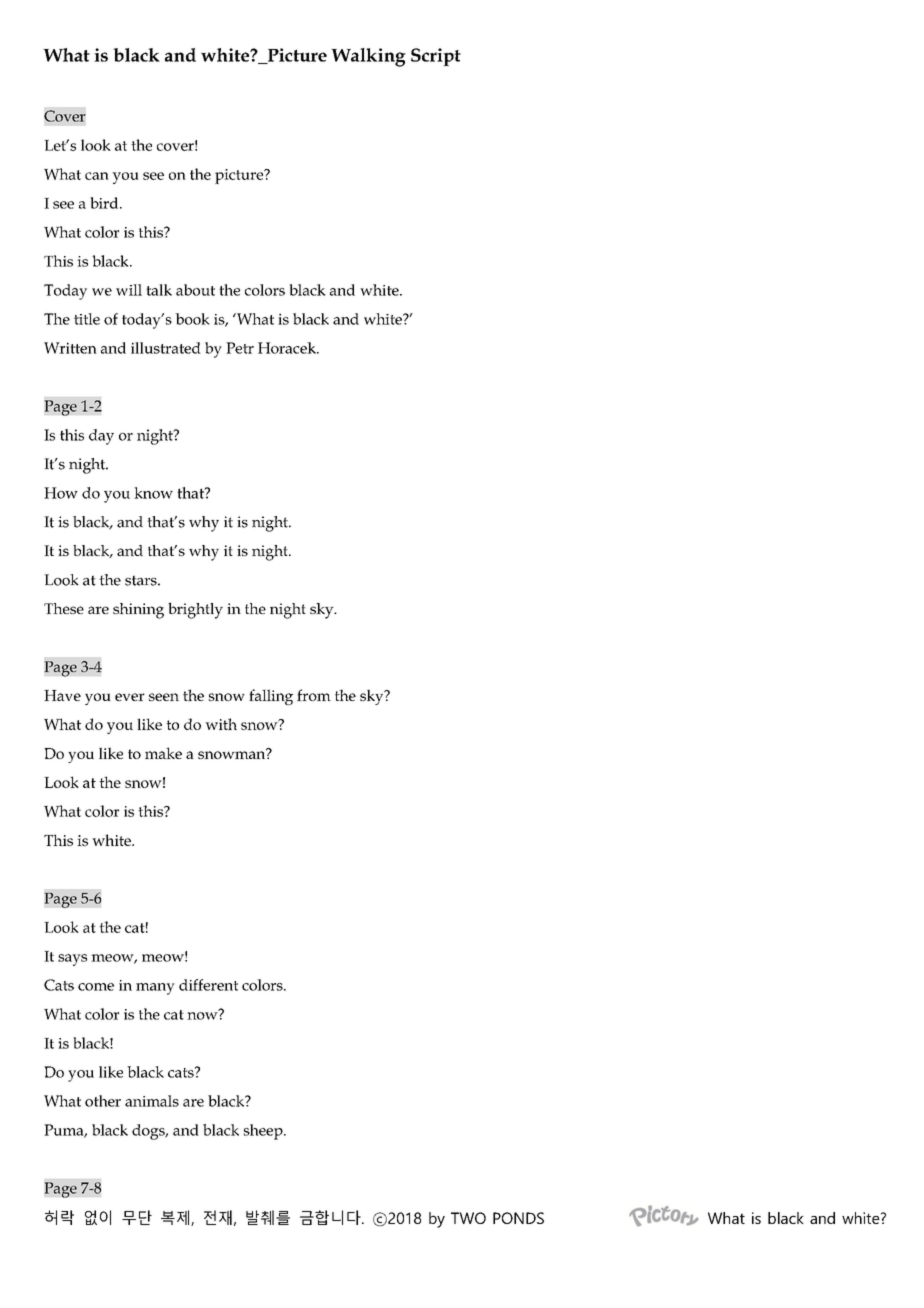 The height and width of the screenshot is (1308, 924). Describe the element at coordinates (103, 1101) in the screenshot. I see `other` at that location.
